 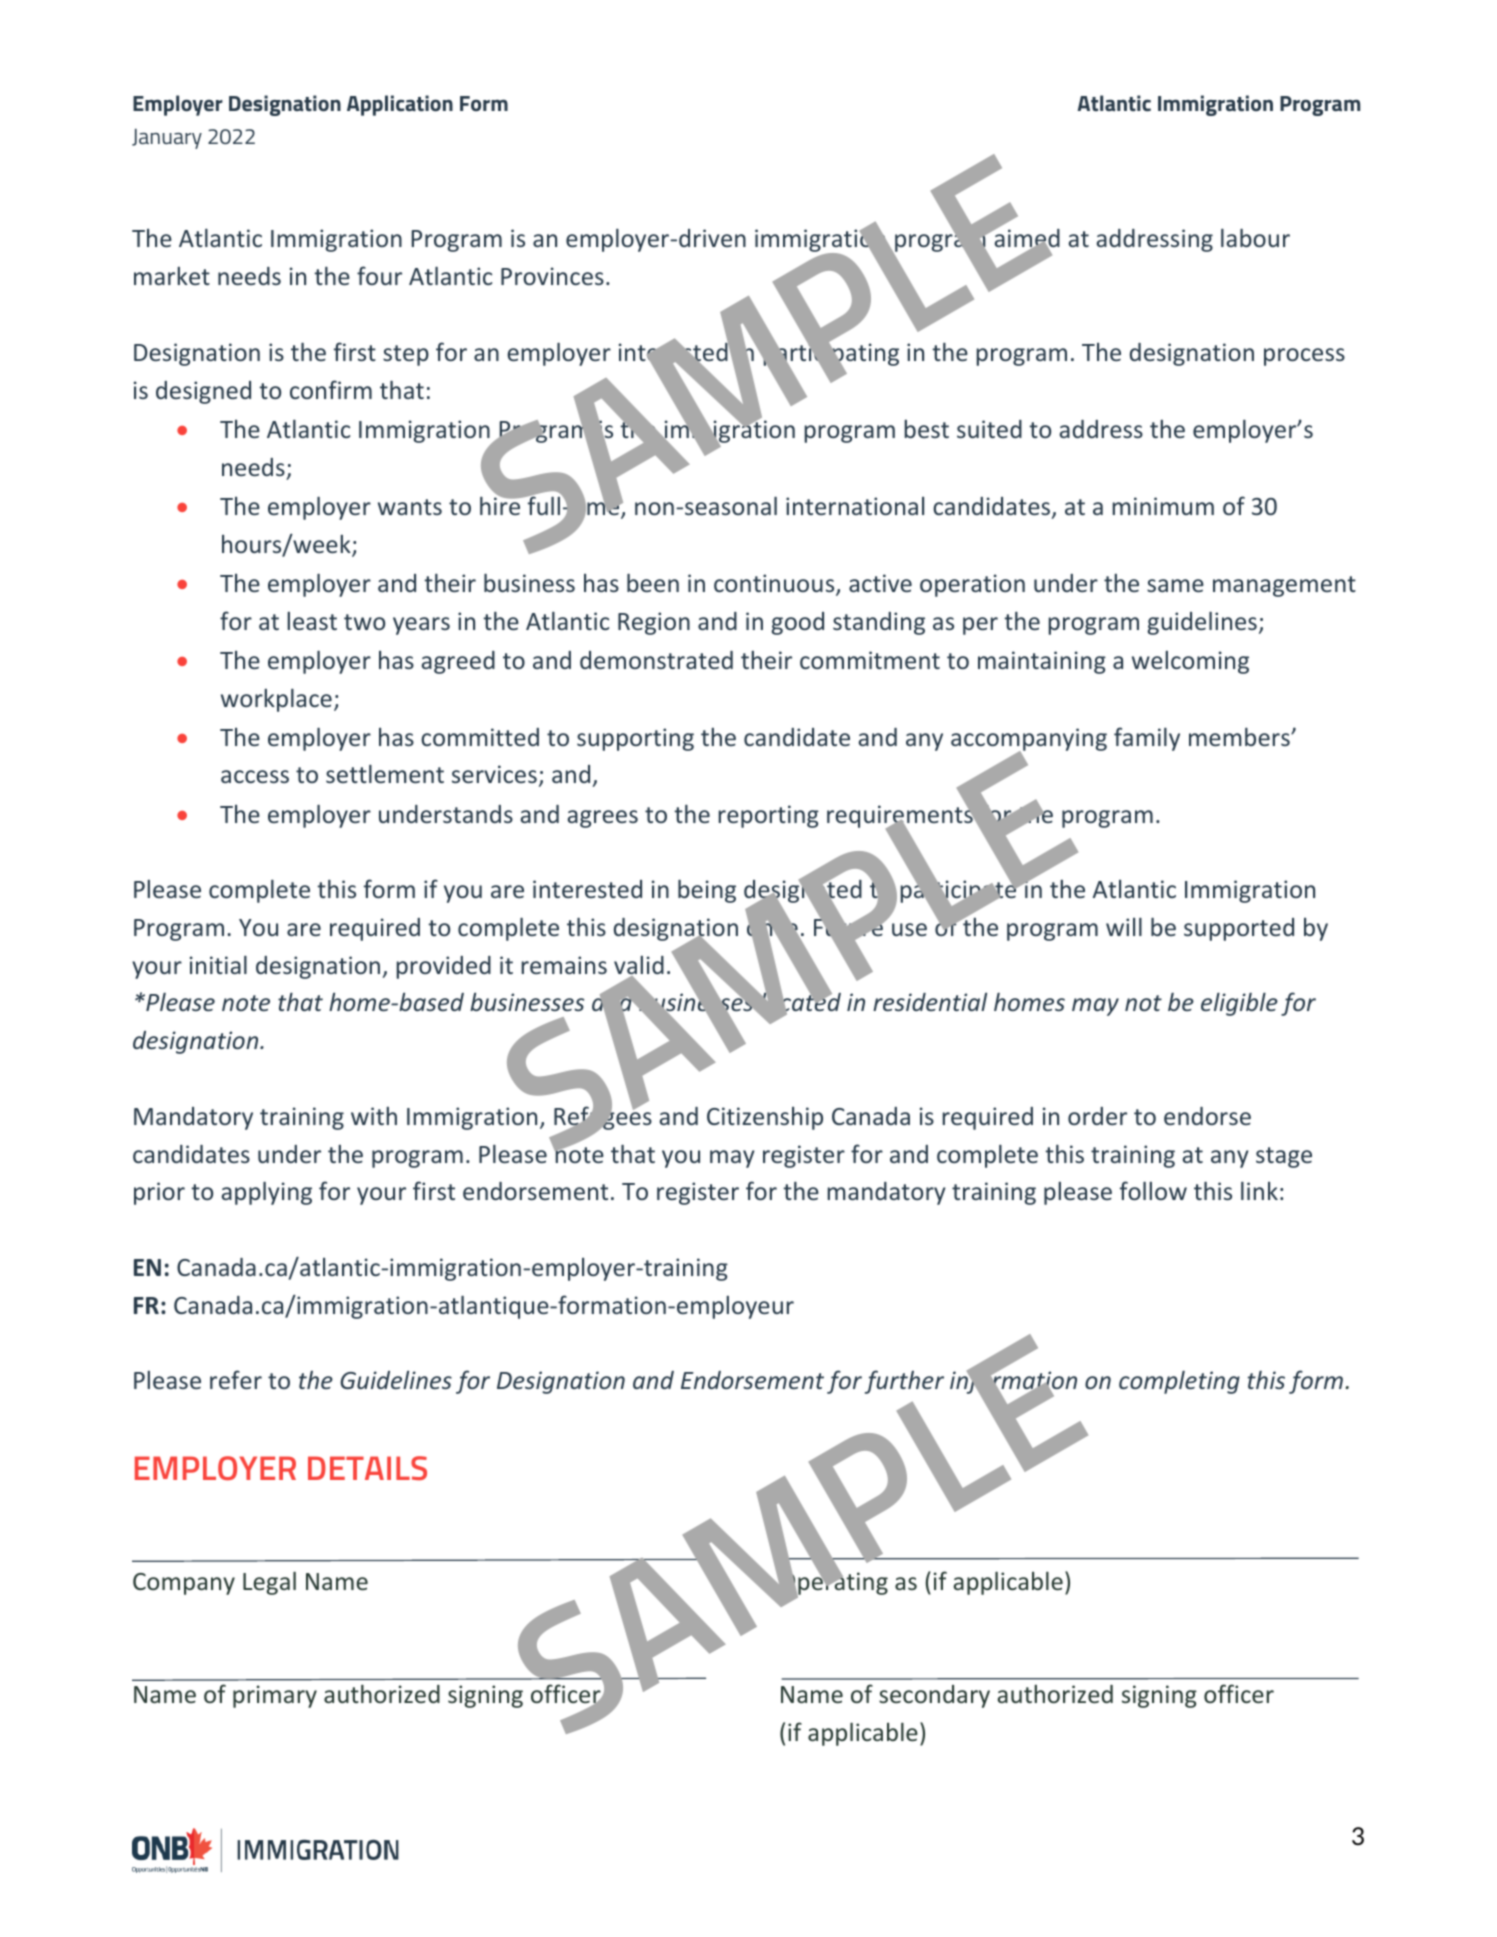 I want to click on Application, so click(x=400, y=105).
